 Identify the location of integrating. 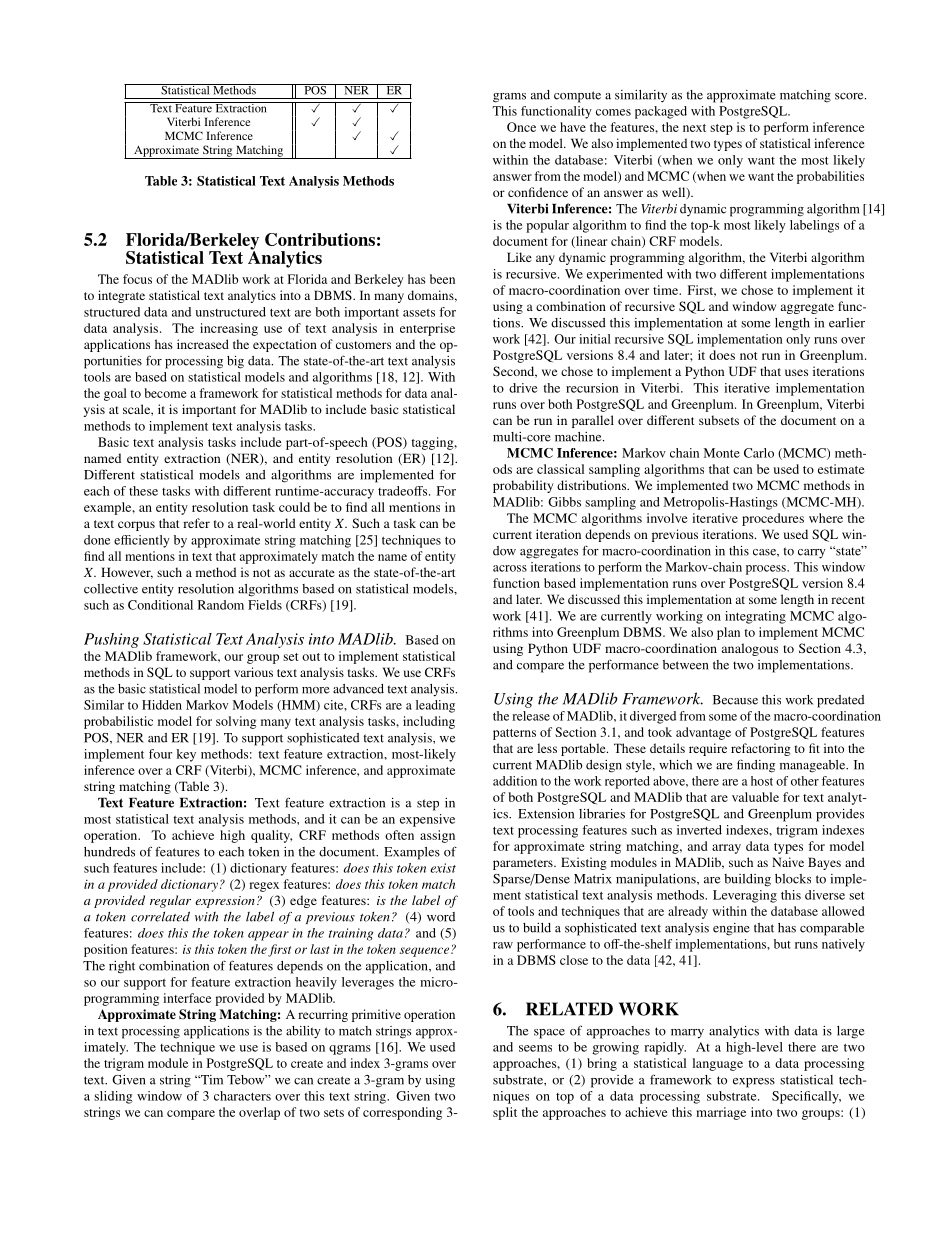
(755, 617).
